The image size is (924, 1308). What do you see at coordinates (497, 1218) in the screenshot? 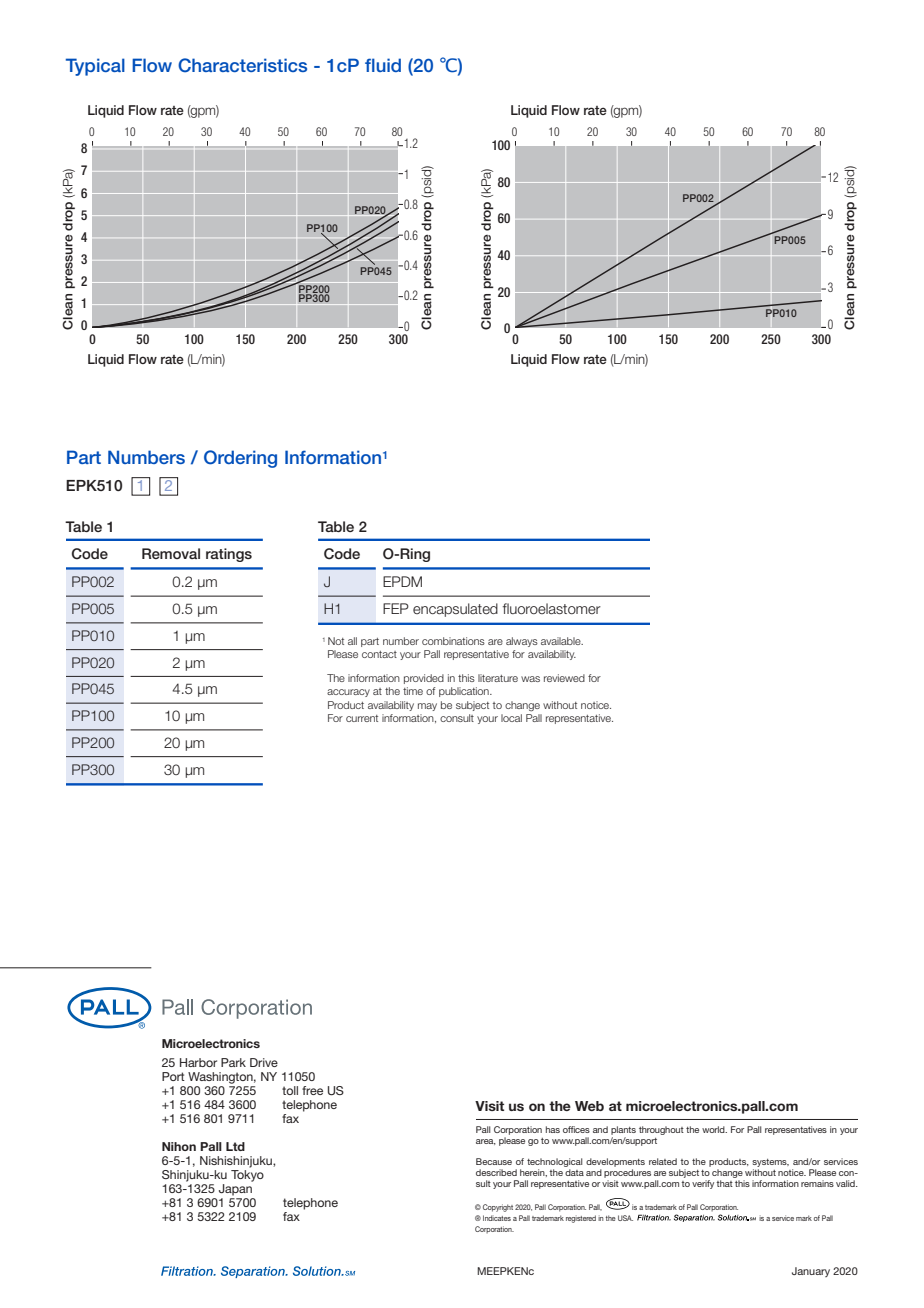
I see `Indicates` at bounding box center [497, 1218].
